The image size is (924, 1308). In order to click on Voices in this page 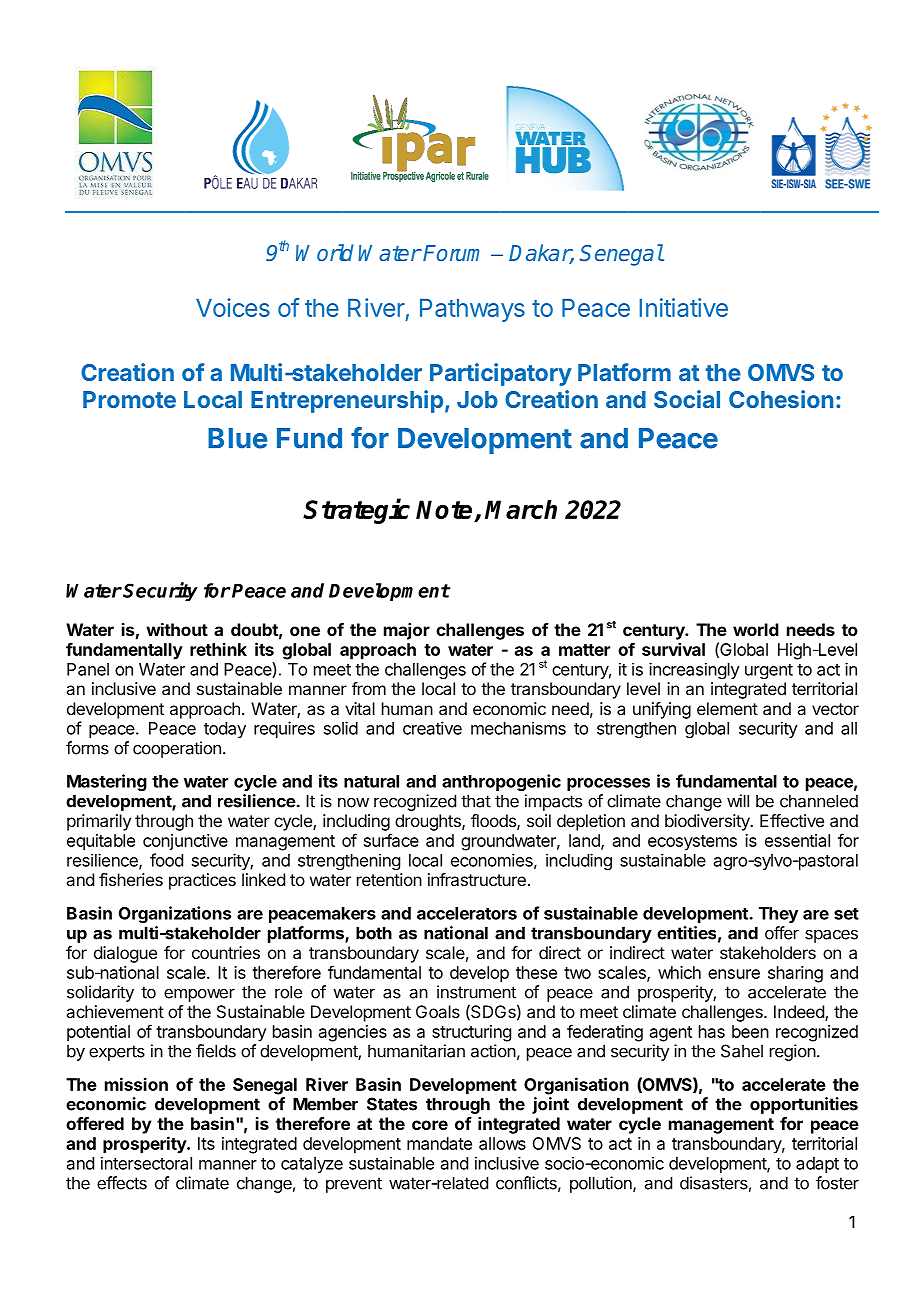, I will do `click(233, 307)`.
